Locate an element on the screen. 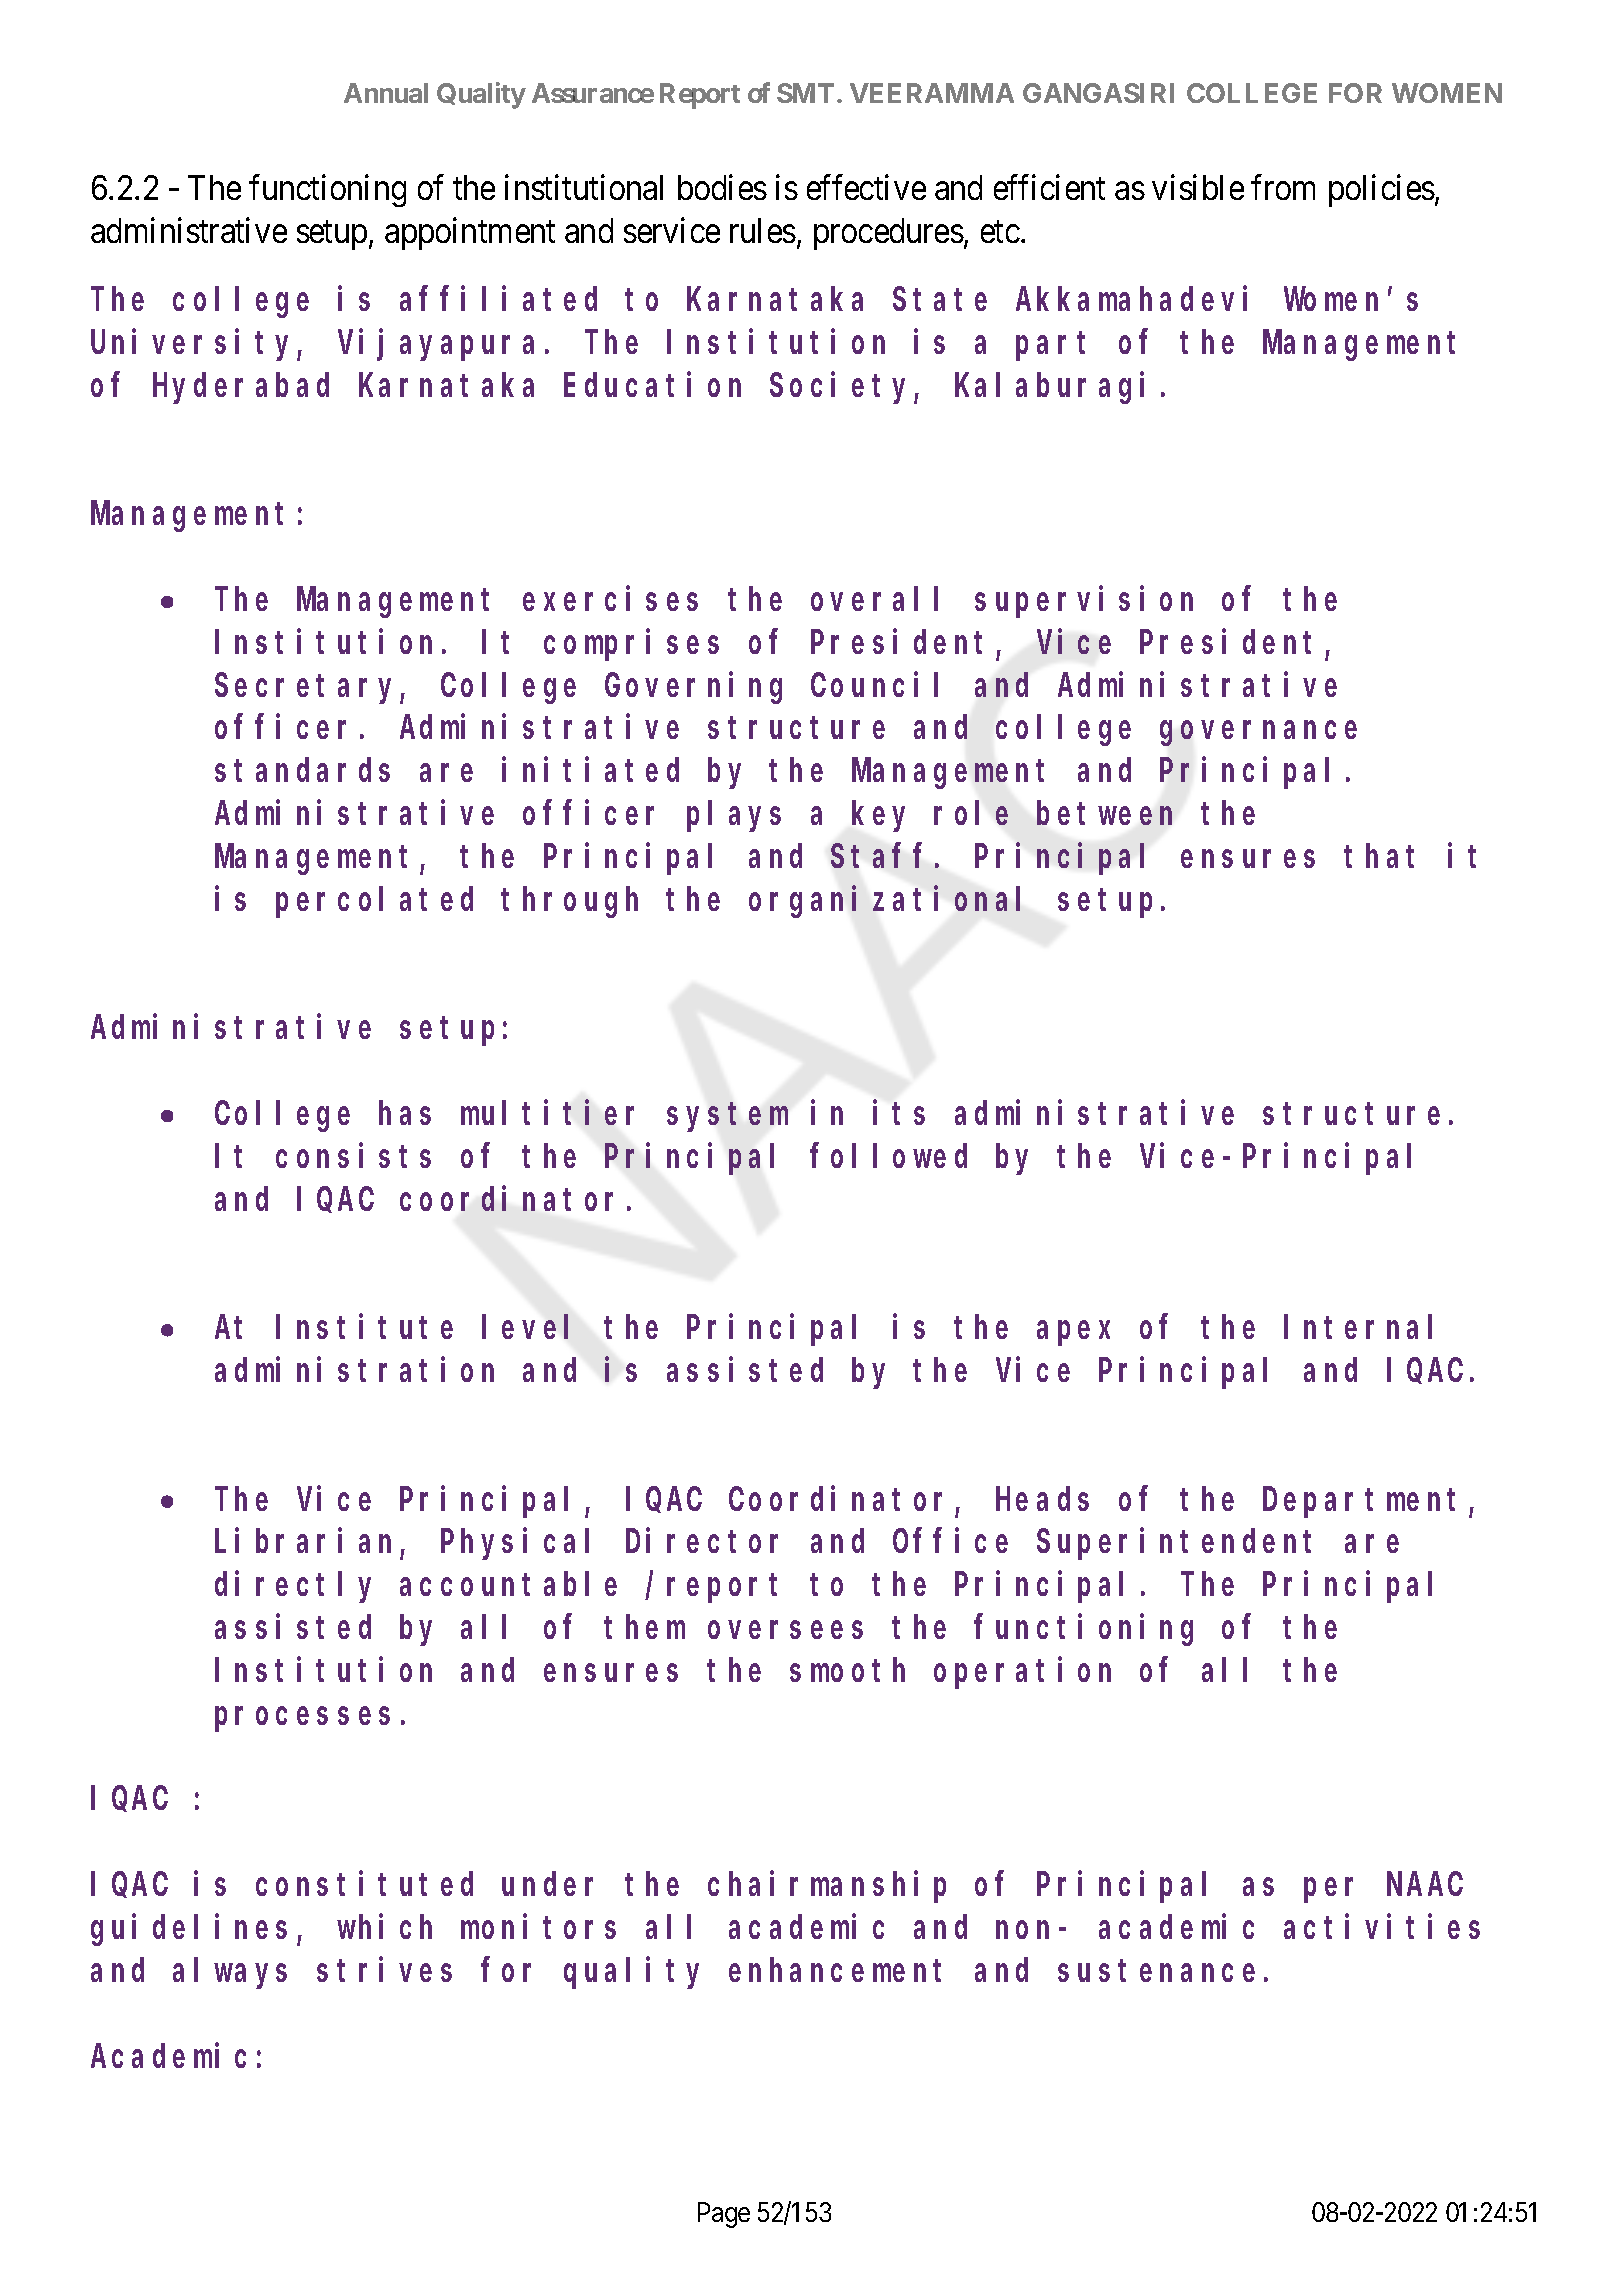 Image resolution: width=1619 pixels, height=2290 pixels. visible is located at coordinates (1198, 187).
